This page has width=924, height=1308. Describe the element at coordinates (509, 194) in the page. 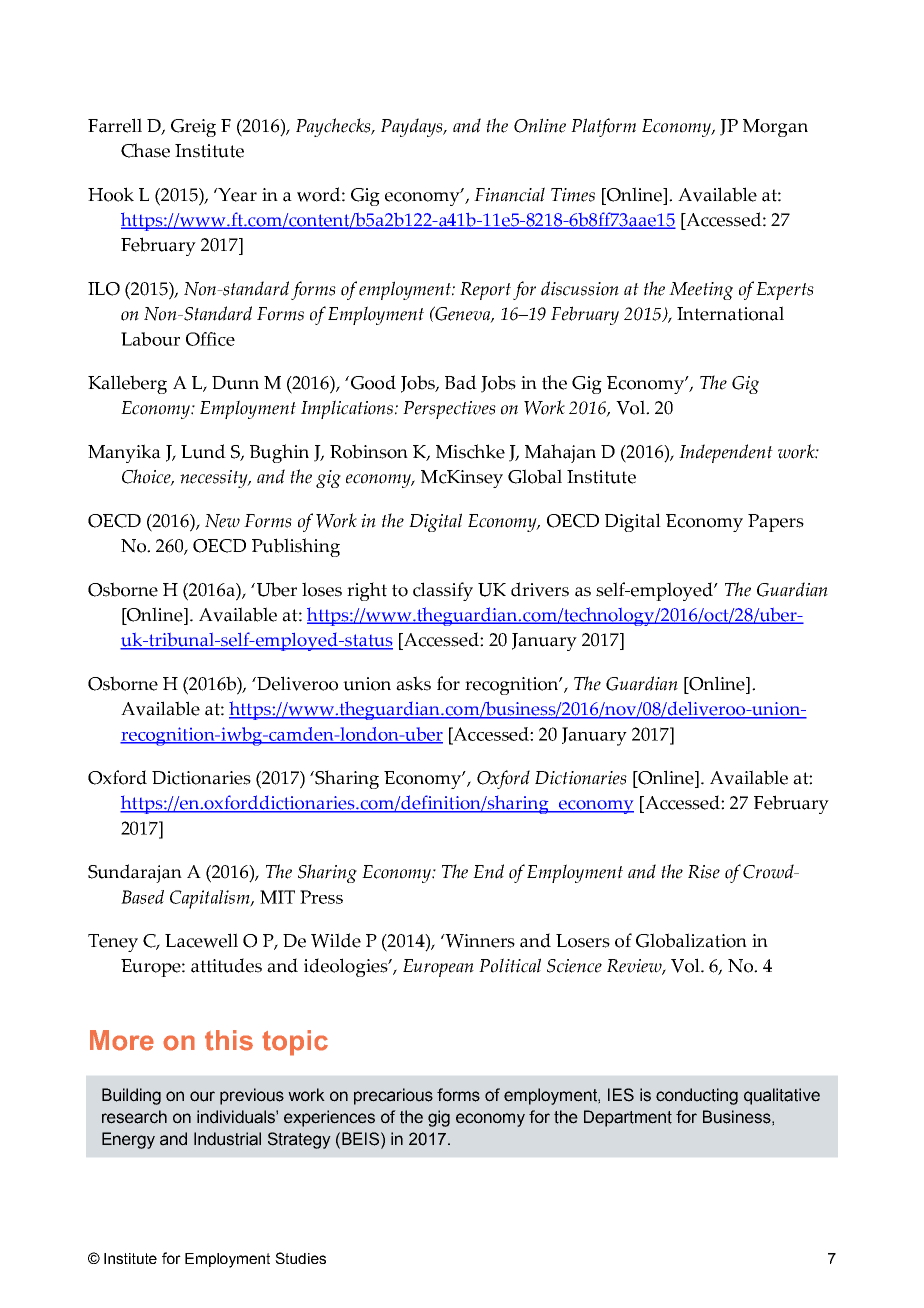

I see `Financial` at that location.
